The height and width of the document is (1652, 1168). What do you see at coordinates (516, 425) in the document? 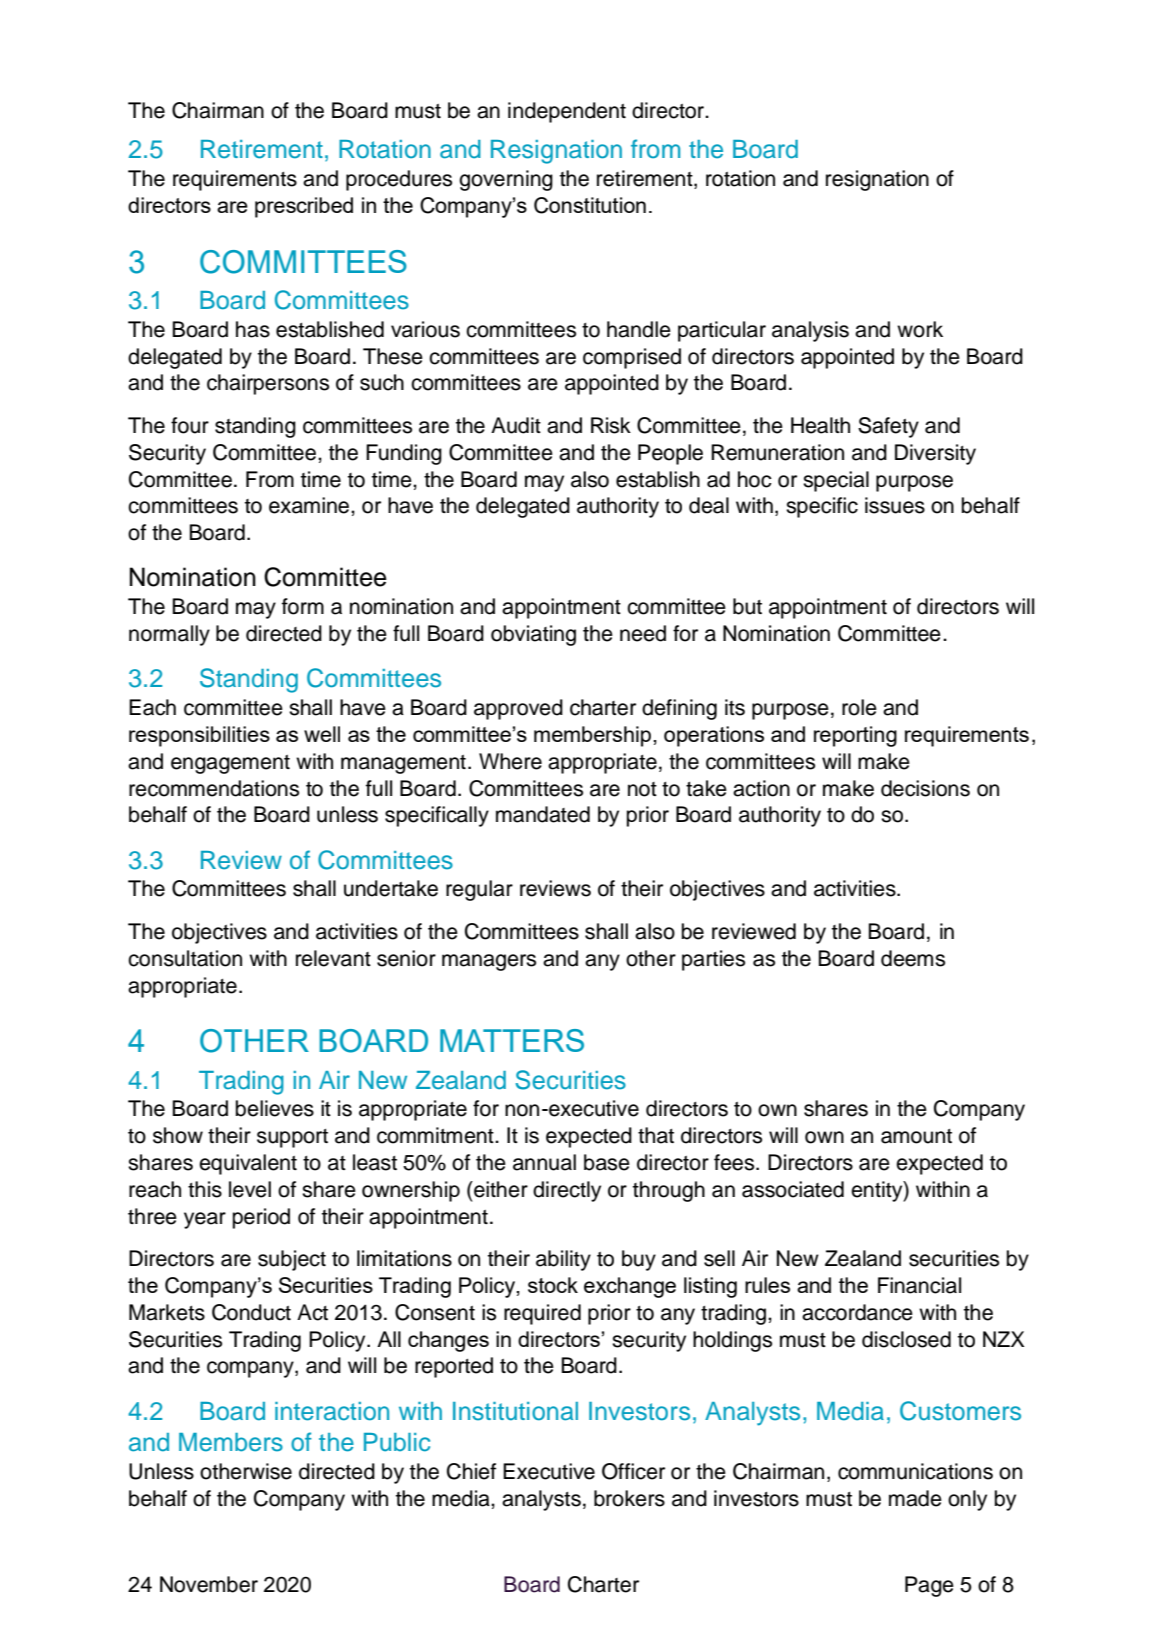
I see `Audit` at bounding box center [516, 425].
